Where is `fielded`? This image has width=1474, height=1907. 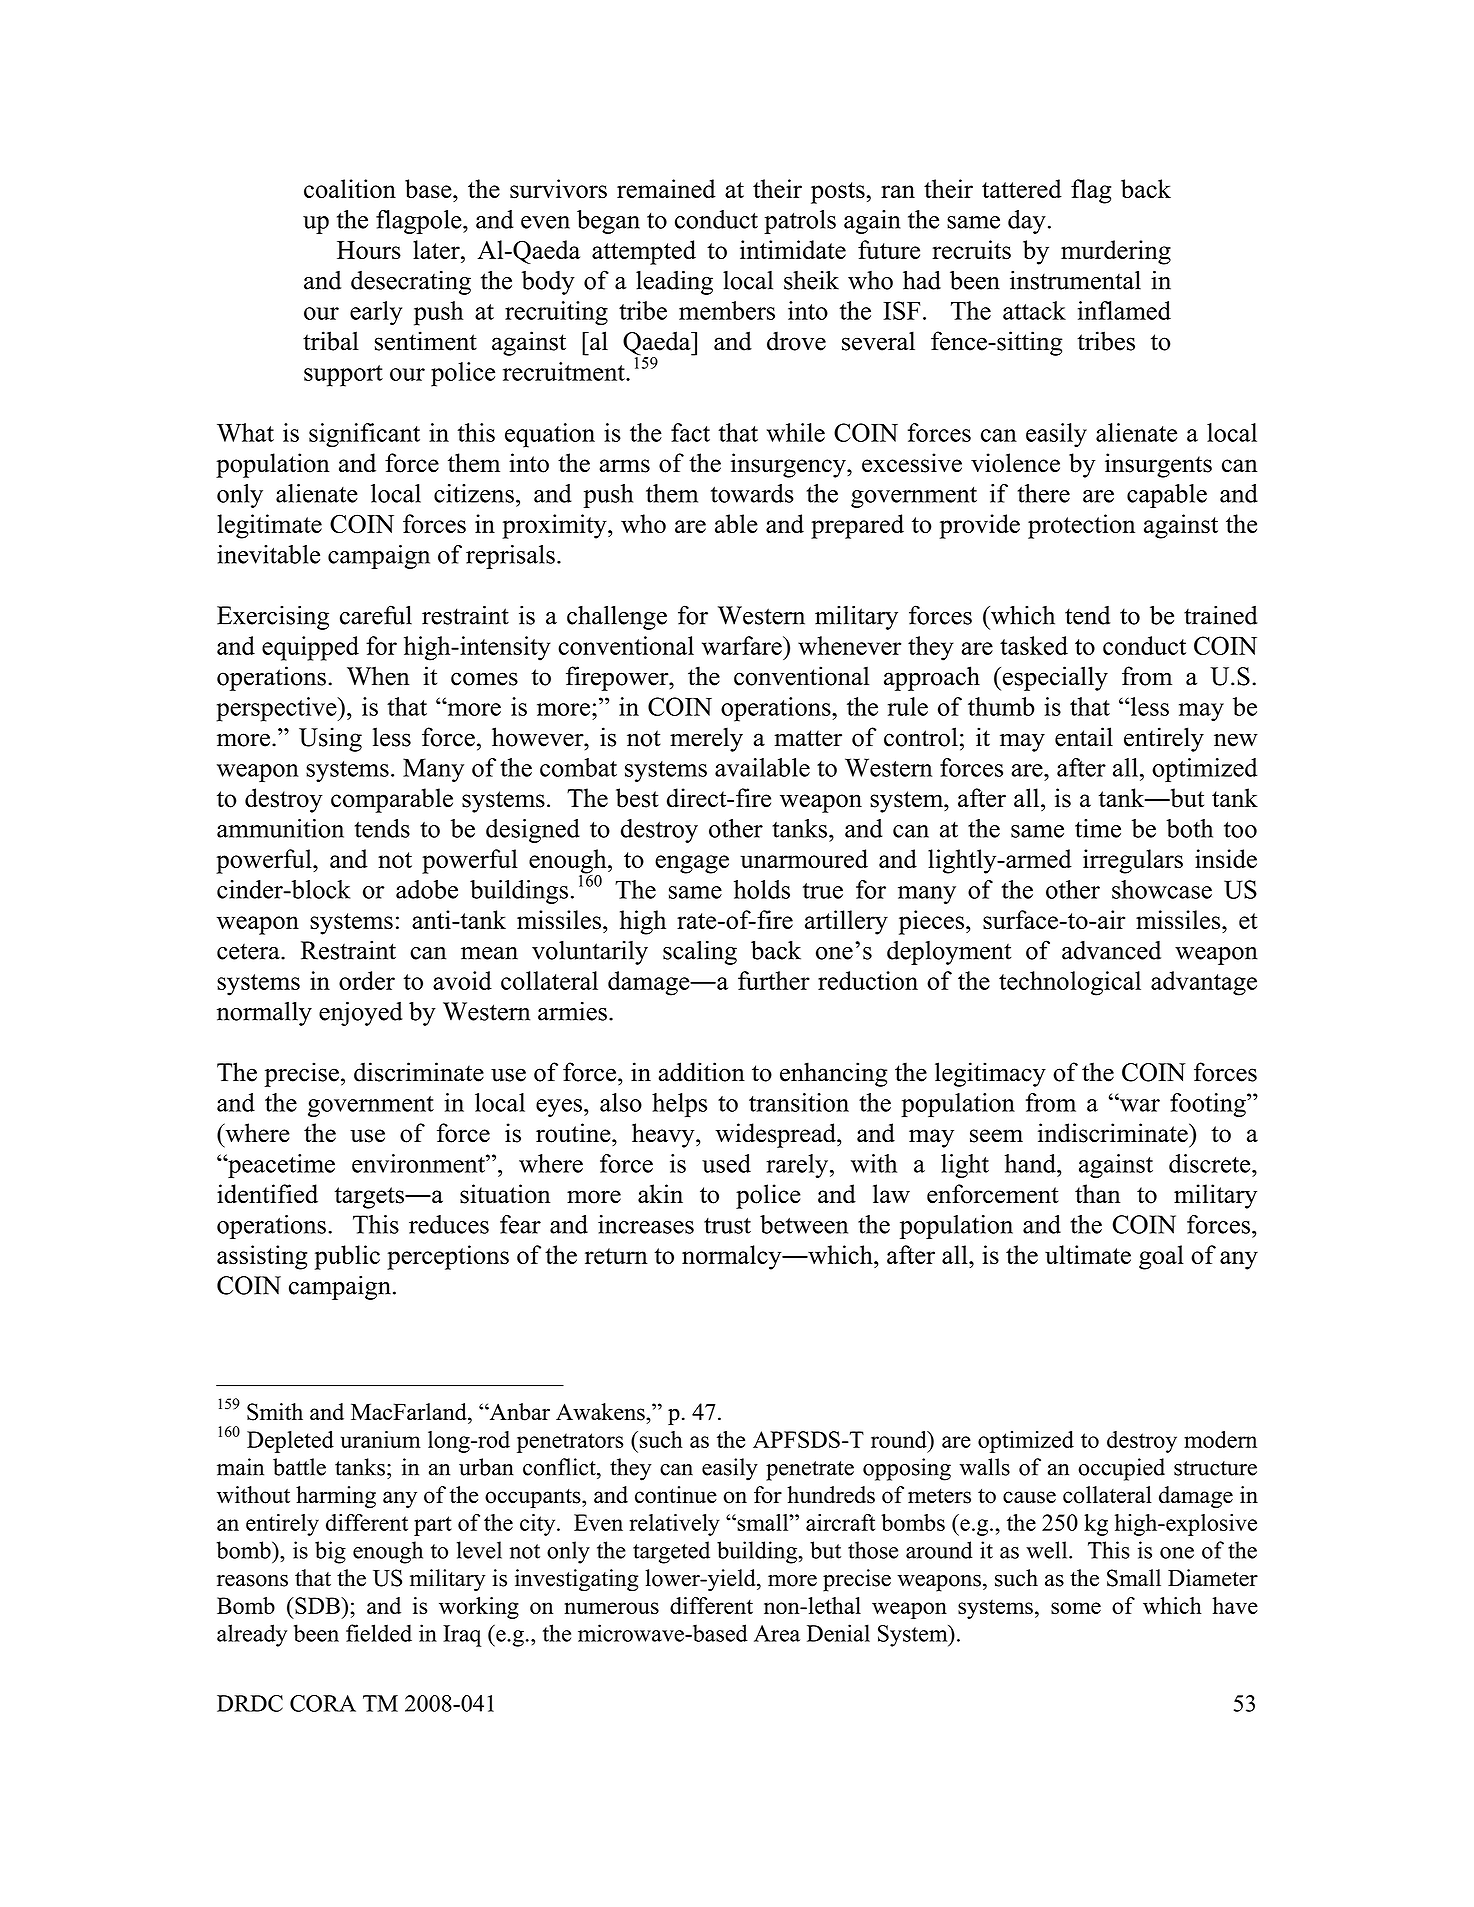
fielded is located at coordinates (379, 1633).
